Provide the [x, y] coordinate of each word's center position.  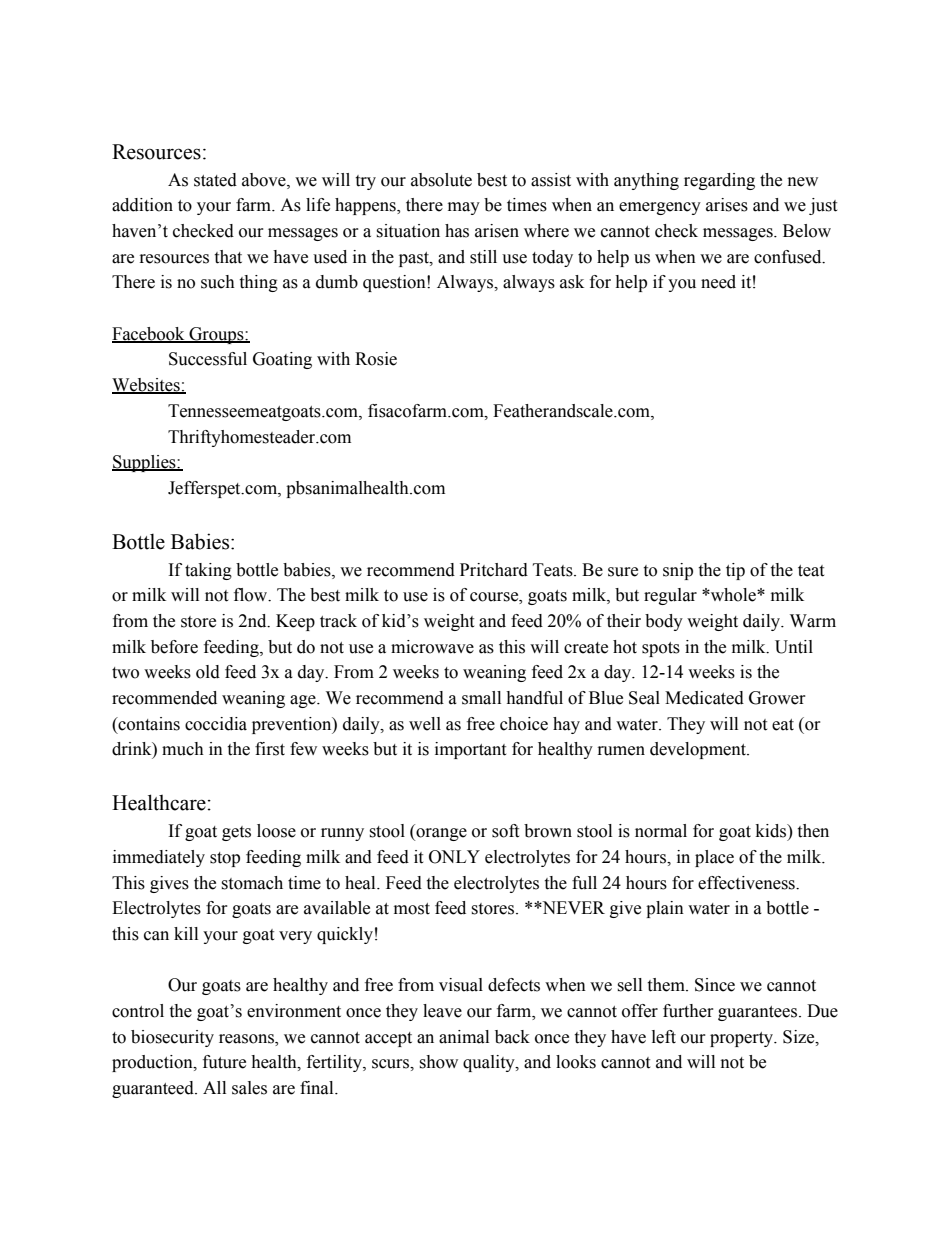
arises [727, 205]
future [224, 1062]
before [174, 647]
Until [794, 647]
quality [490, 1063]
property [743, 1039]
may [464, 208]
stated [215, 180]
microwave [432, 647]
